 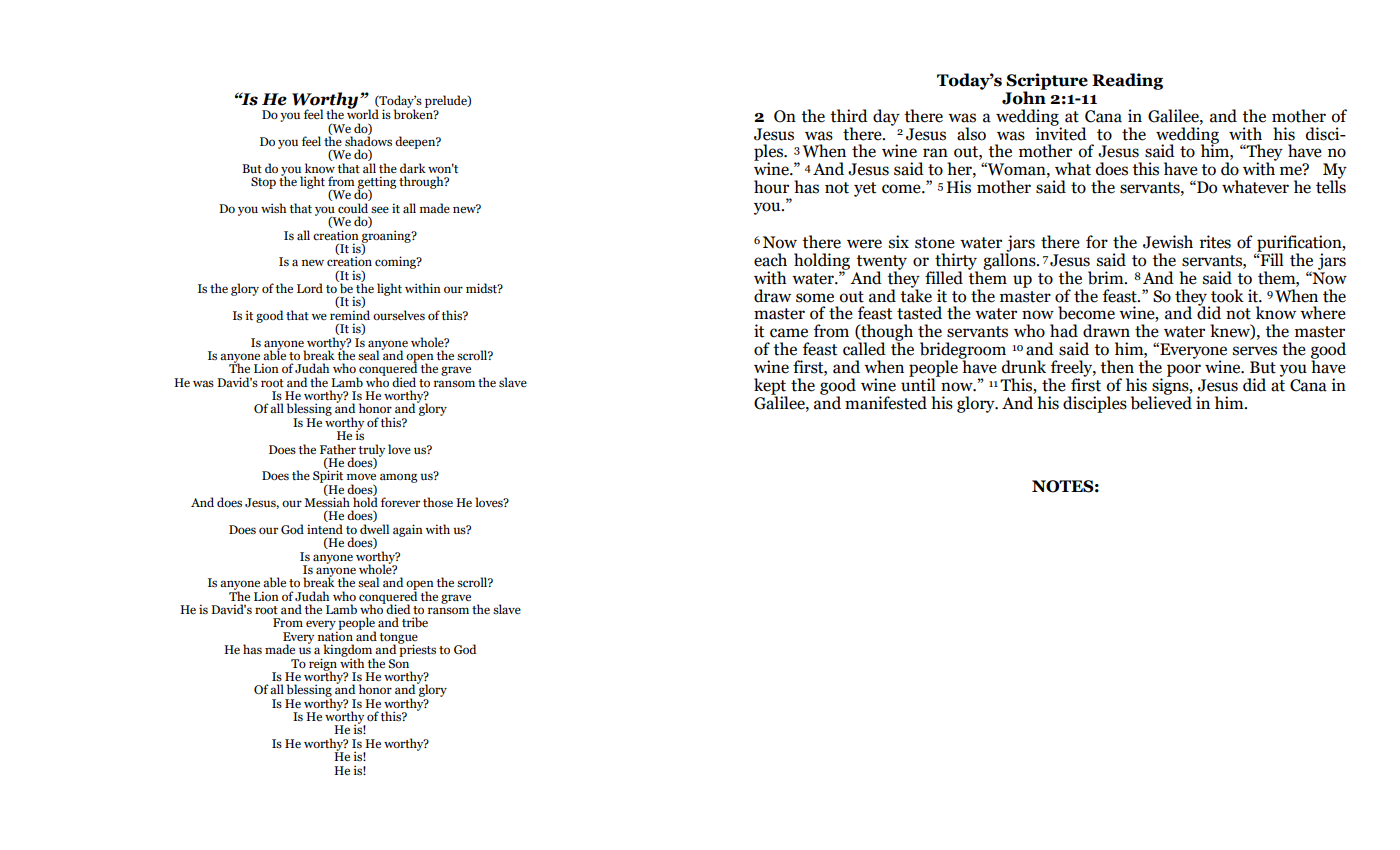 I want to click on took, so click(x=1227, y=296).
